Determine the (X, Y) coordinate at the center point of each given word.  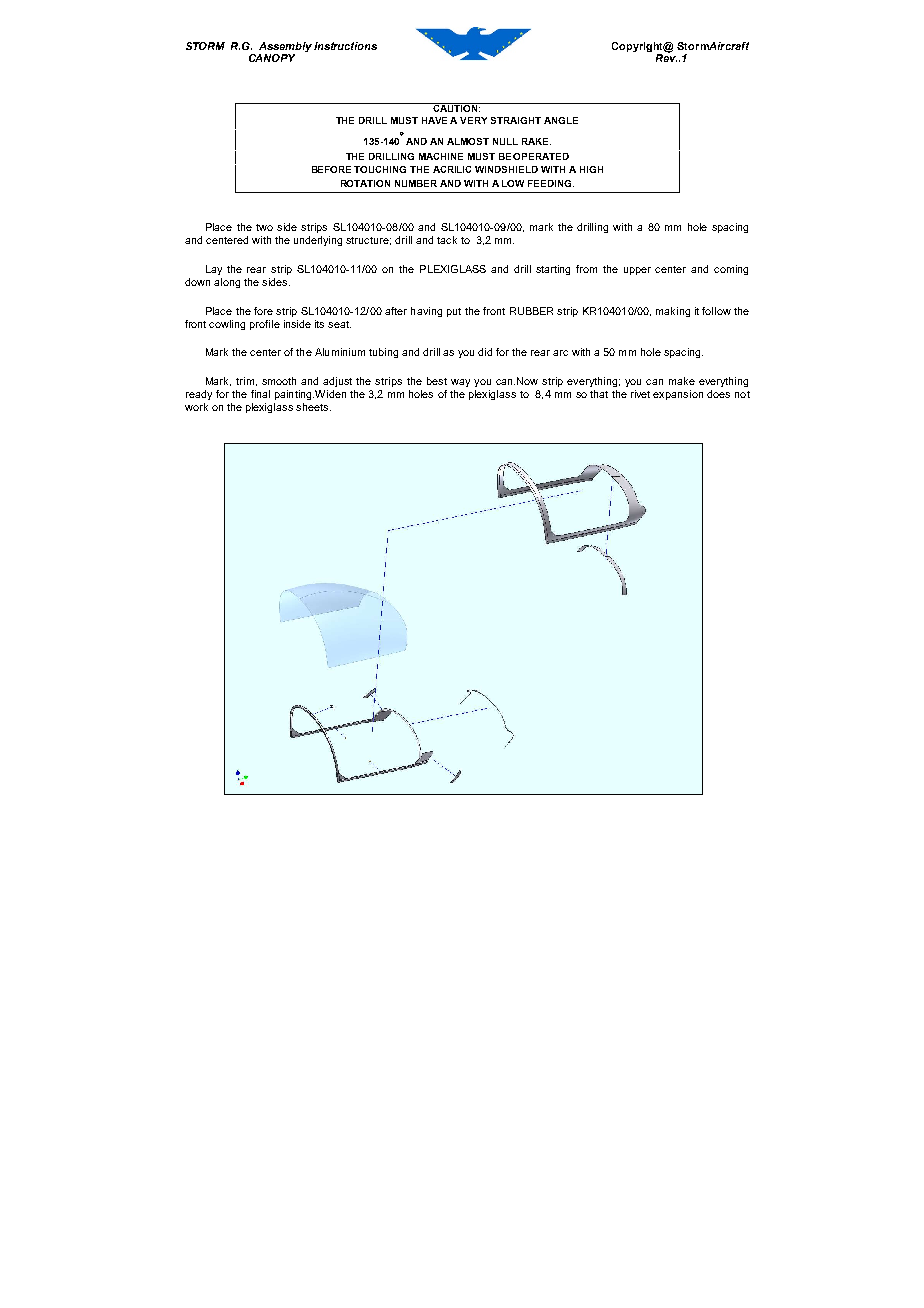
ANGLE (561, 120)
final (260, 394)
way (460, 383)
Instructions (345, 46)
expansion (678, 395)
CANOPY (272, 58)
